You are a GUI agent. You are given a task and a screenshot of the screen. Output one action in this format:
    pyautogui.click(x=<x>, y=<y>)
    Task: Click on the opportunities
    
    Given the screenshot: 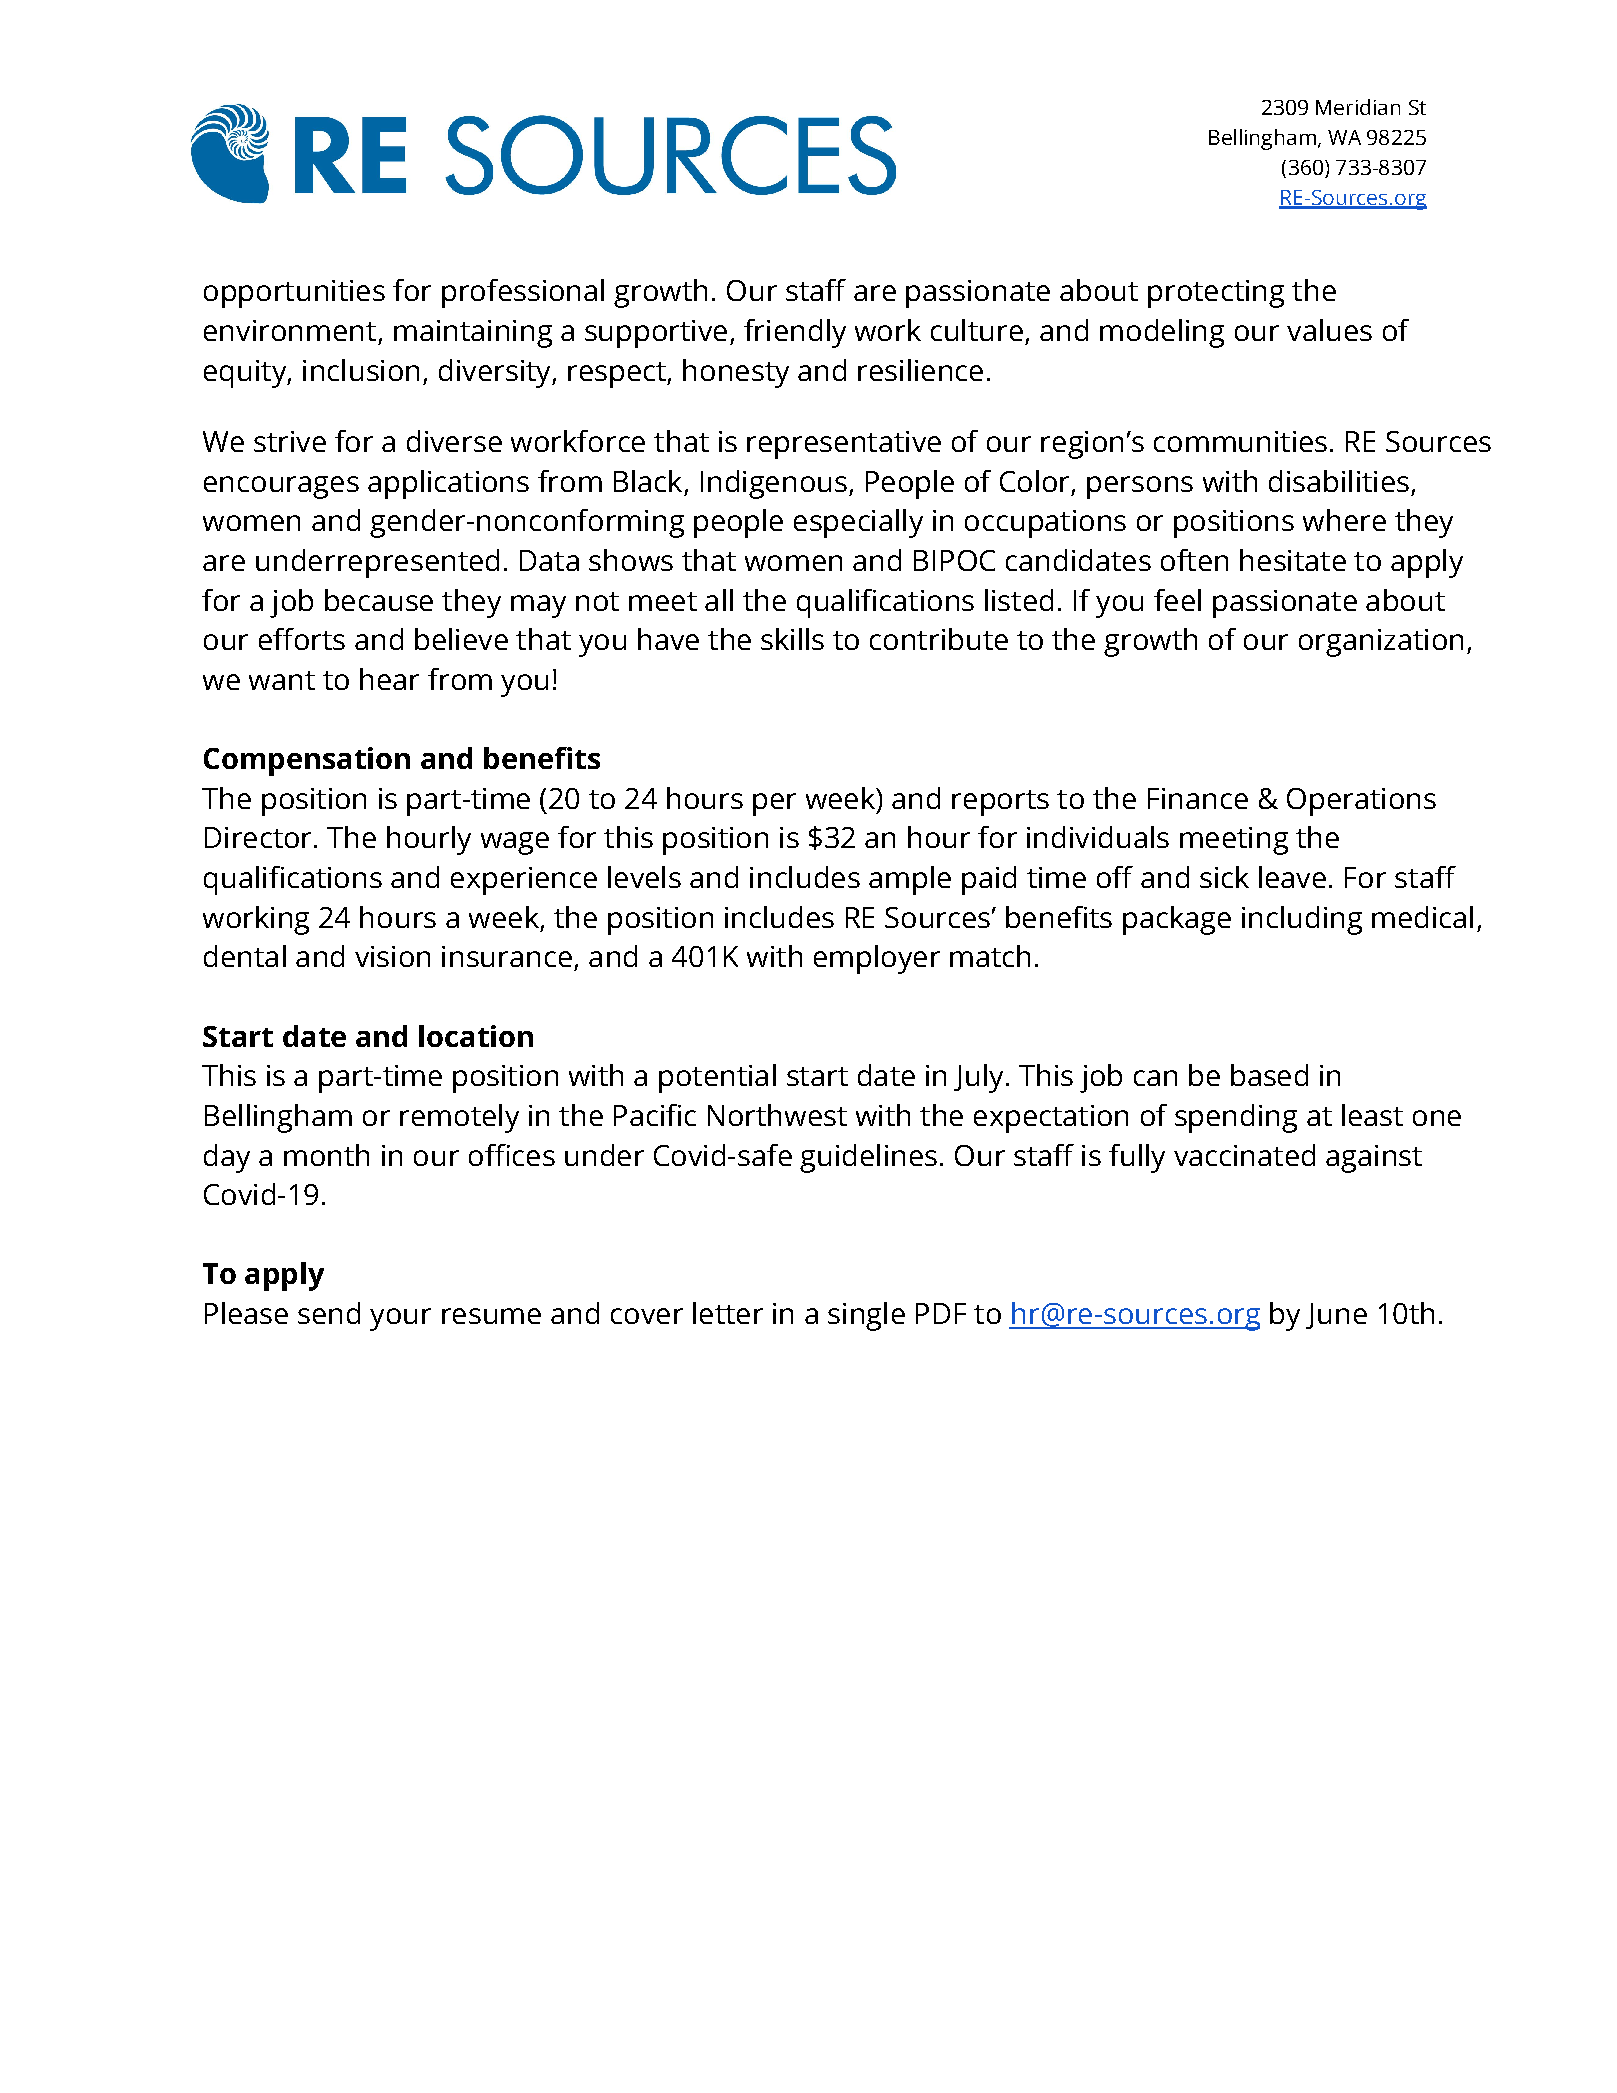 What is the action you would take?
    pyautogui.click(x=294, y=294)
